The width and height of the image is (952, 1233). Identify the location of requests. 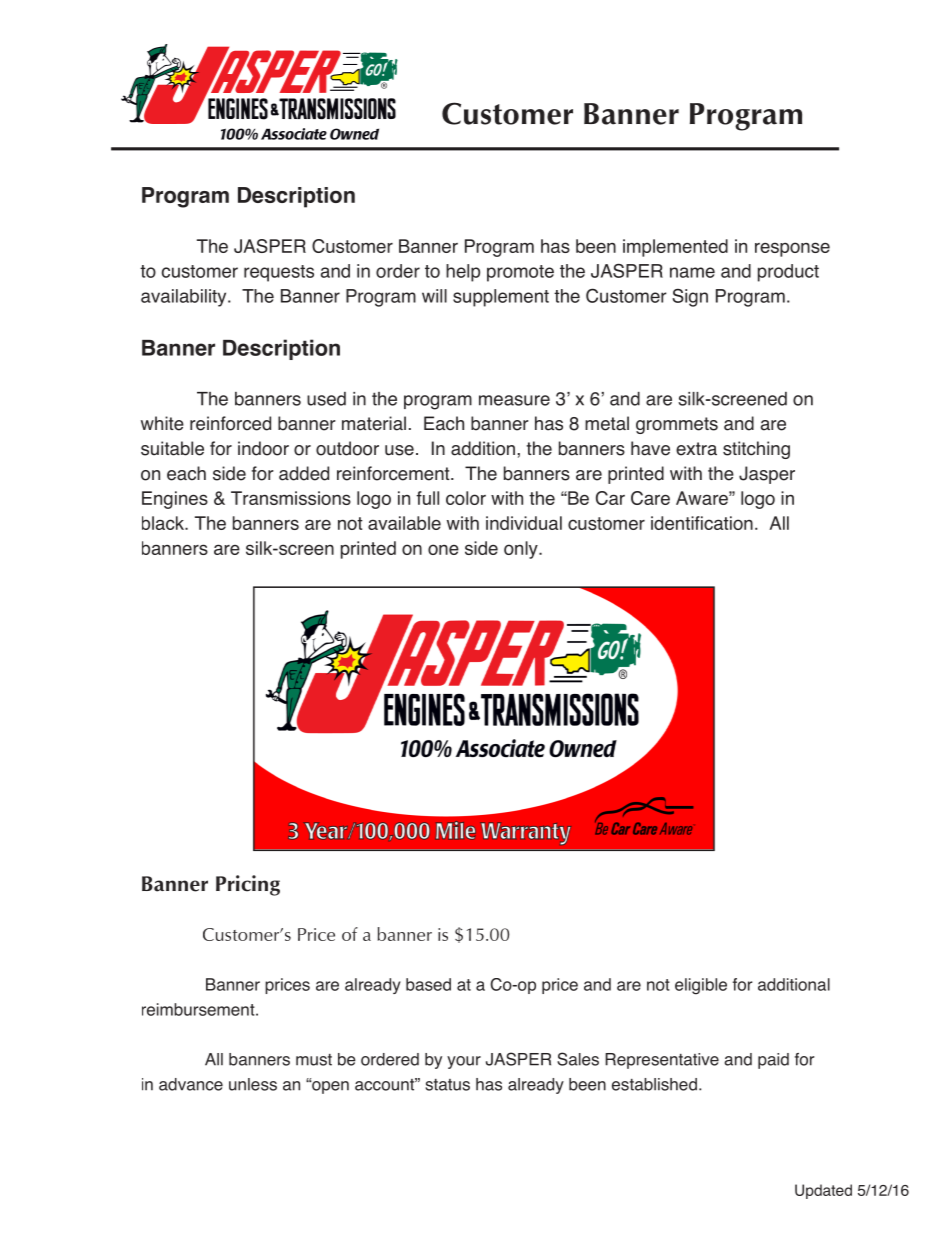
(279, 273).
